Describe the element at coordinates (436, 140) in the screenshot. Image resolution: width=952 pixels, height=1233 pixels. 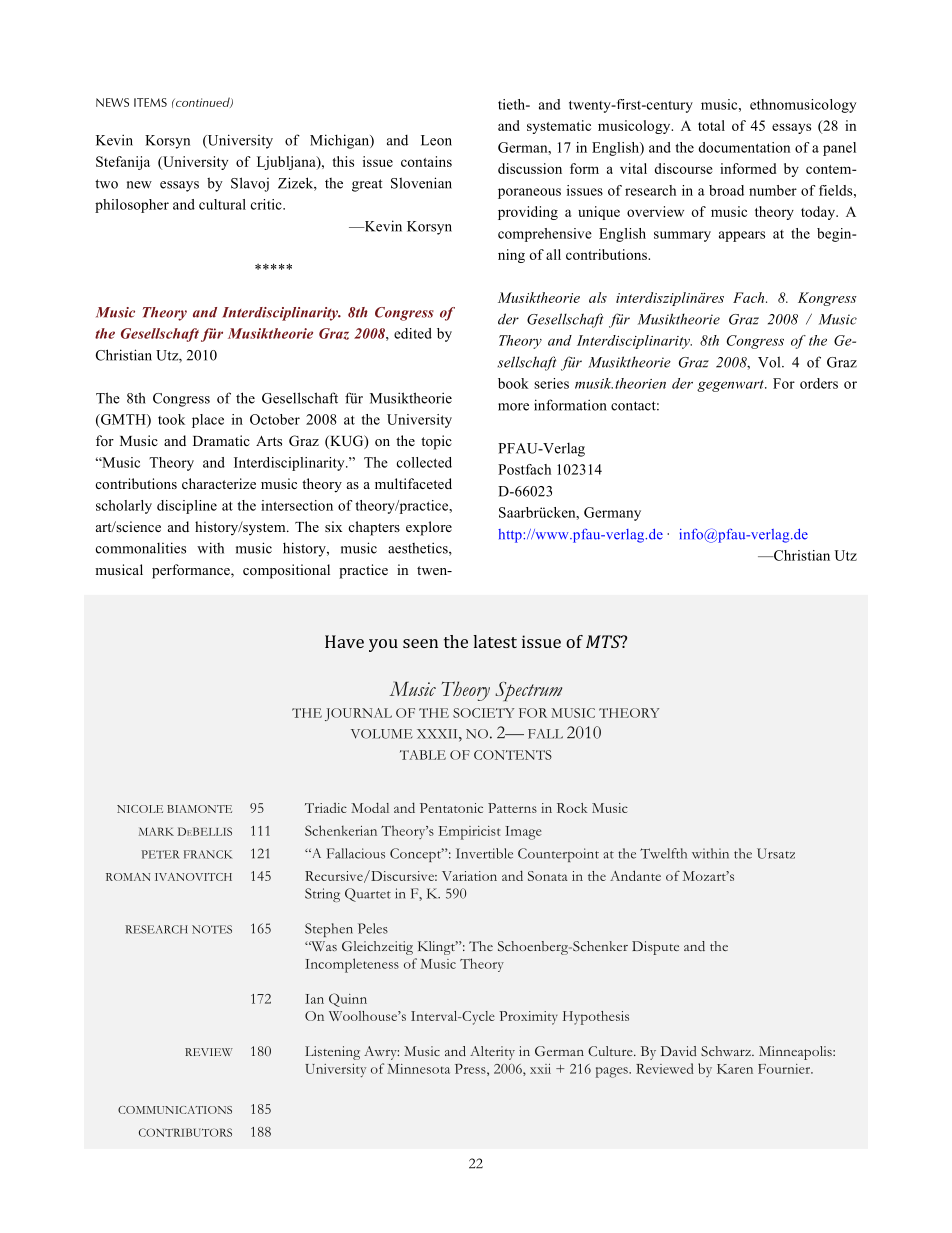
I see `Leon` at that location.
